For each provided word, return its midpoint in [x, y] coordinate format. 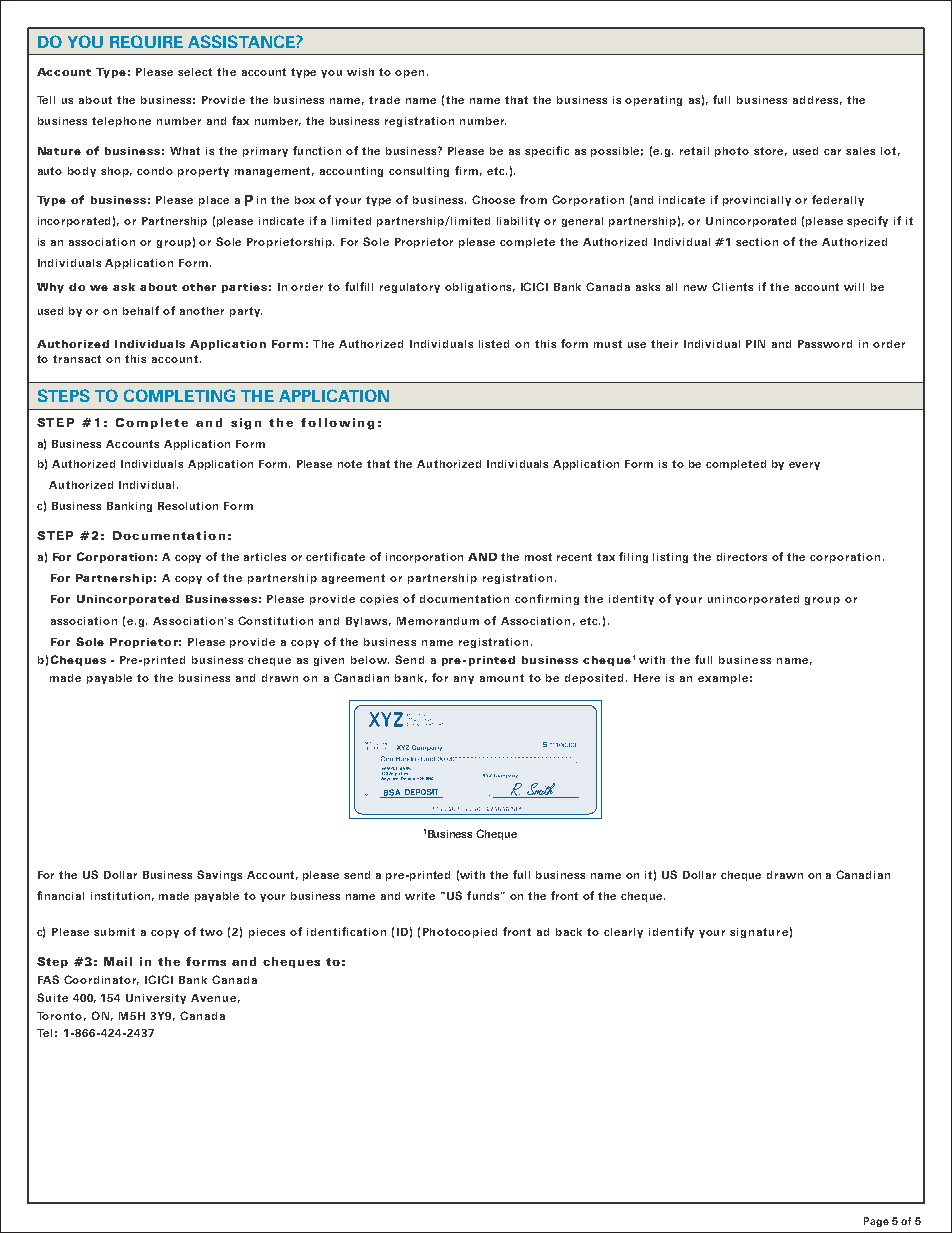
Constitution [275, 620]
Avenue [213, 998]
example [723, 679]
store [770, 151]
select [195, 72]
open [409, 74]
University [156, 999]
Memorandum [438, 621]
